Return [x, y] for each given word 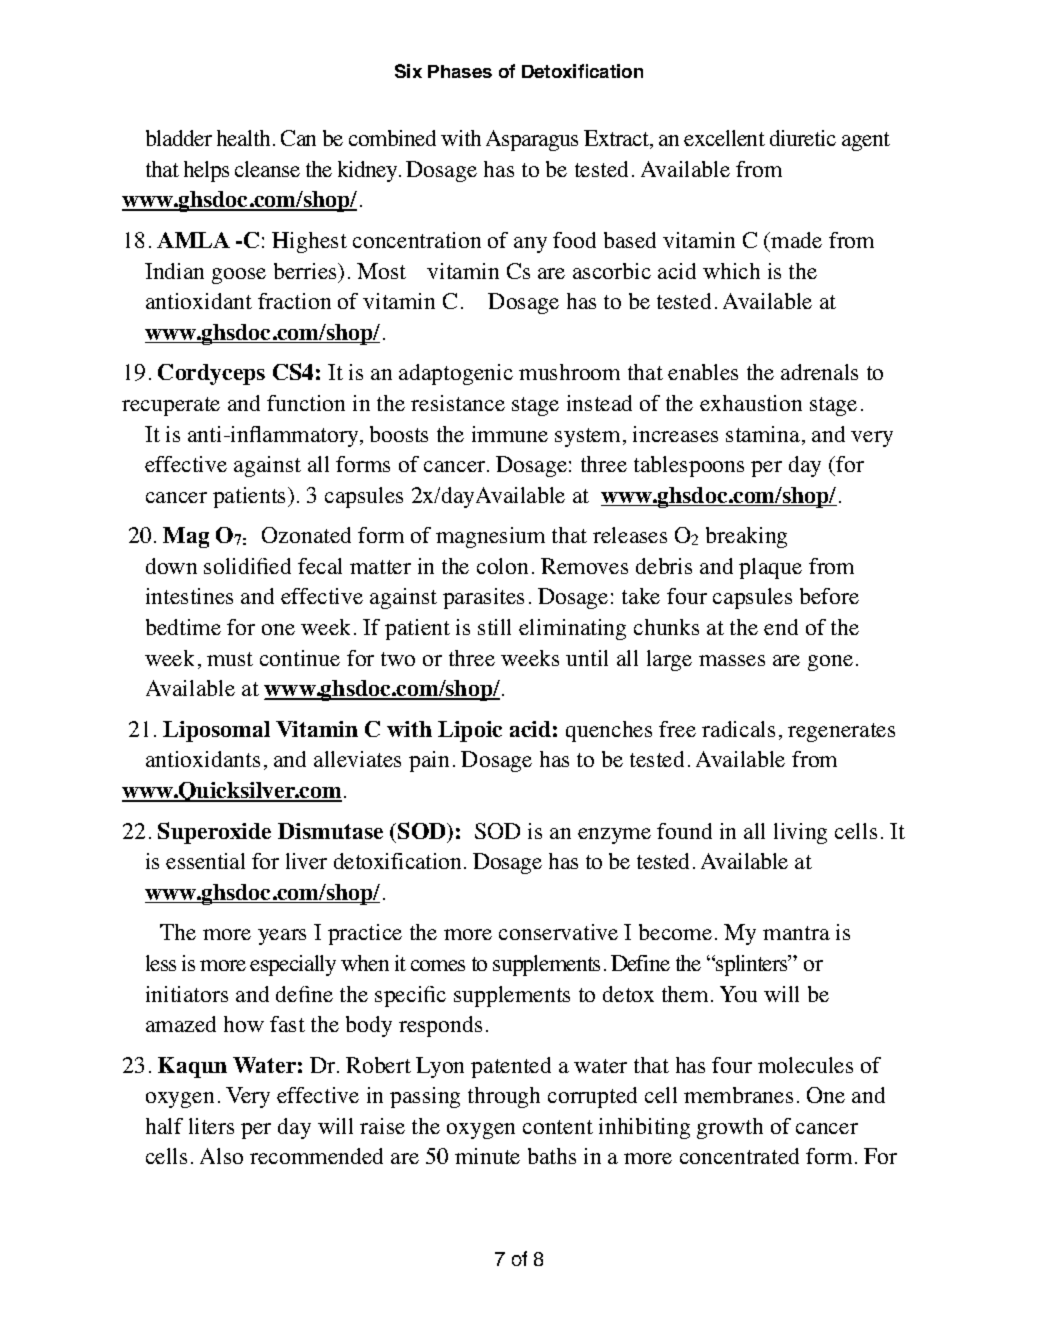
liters [211, 1126]
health [243, 138]
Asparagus [532, 140]
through [504, 1097]
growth [730, 1128]
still [494, 627]
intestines [189, 596]
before [829, 596]
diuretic [803, 138]
